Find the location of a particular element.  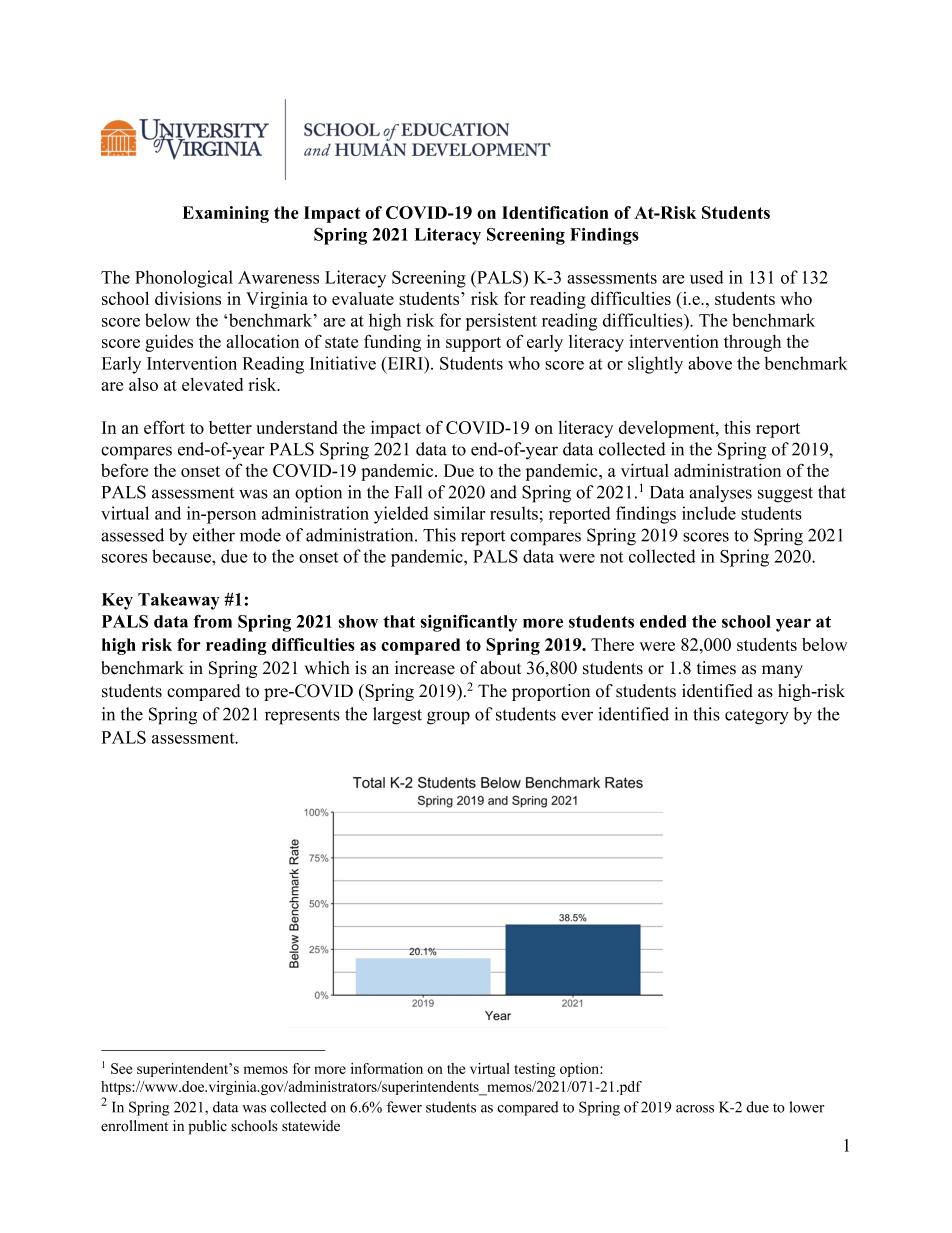

support is located at coordinates (473, 344).
